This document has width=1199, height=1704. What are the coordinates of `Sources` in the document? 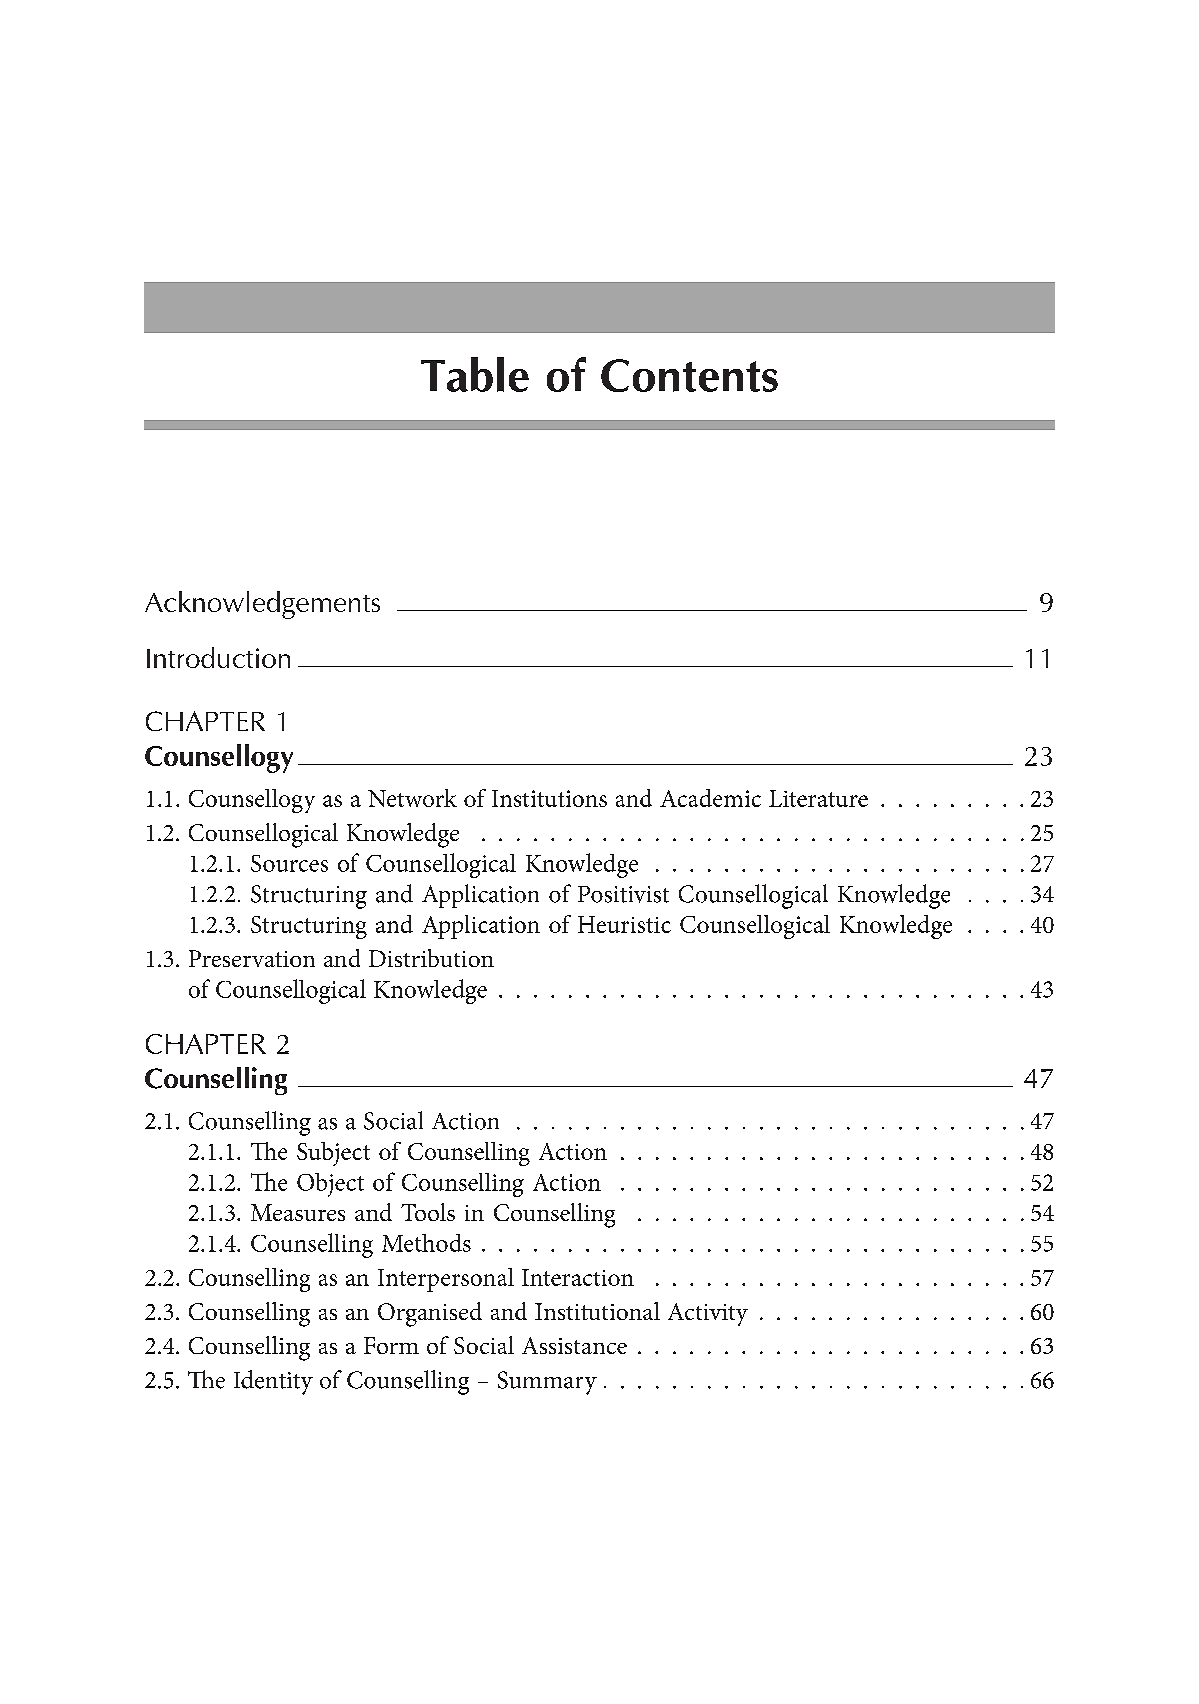 It's located at (289, 863).
